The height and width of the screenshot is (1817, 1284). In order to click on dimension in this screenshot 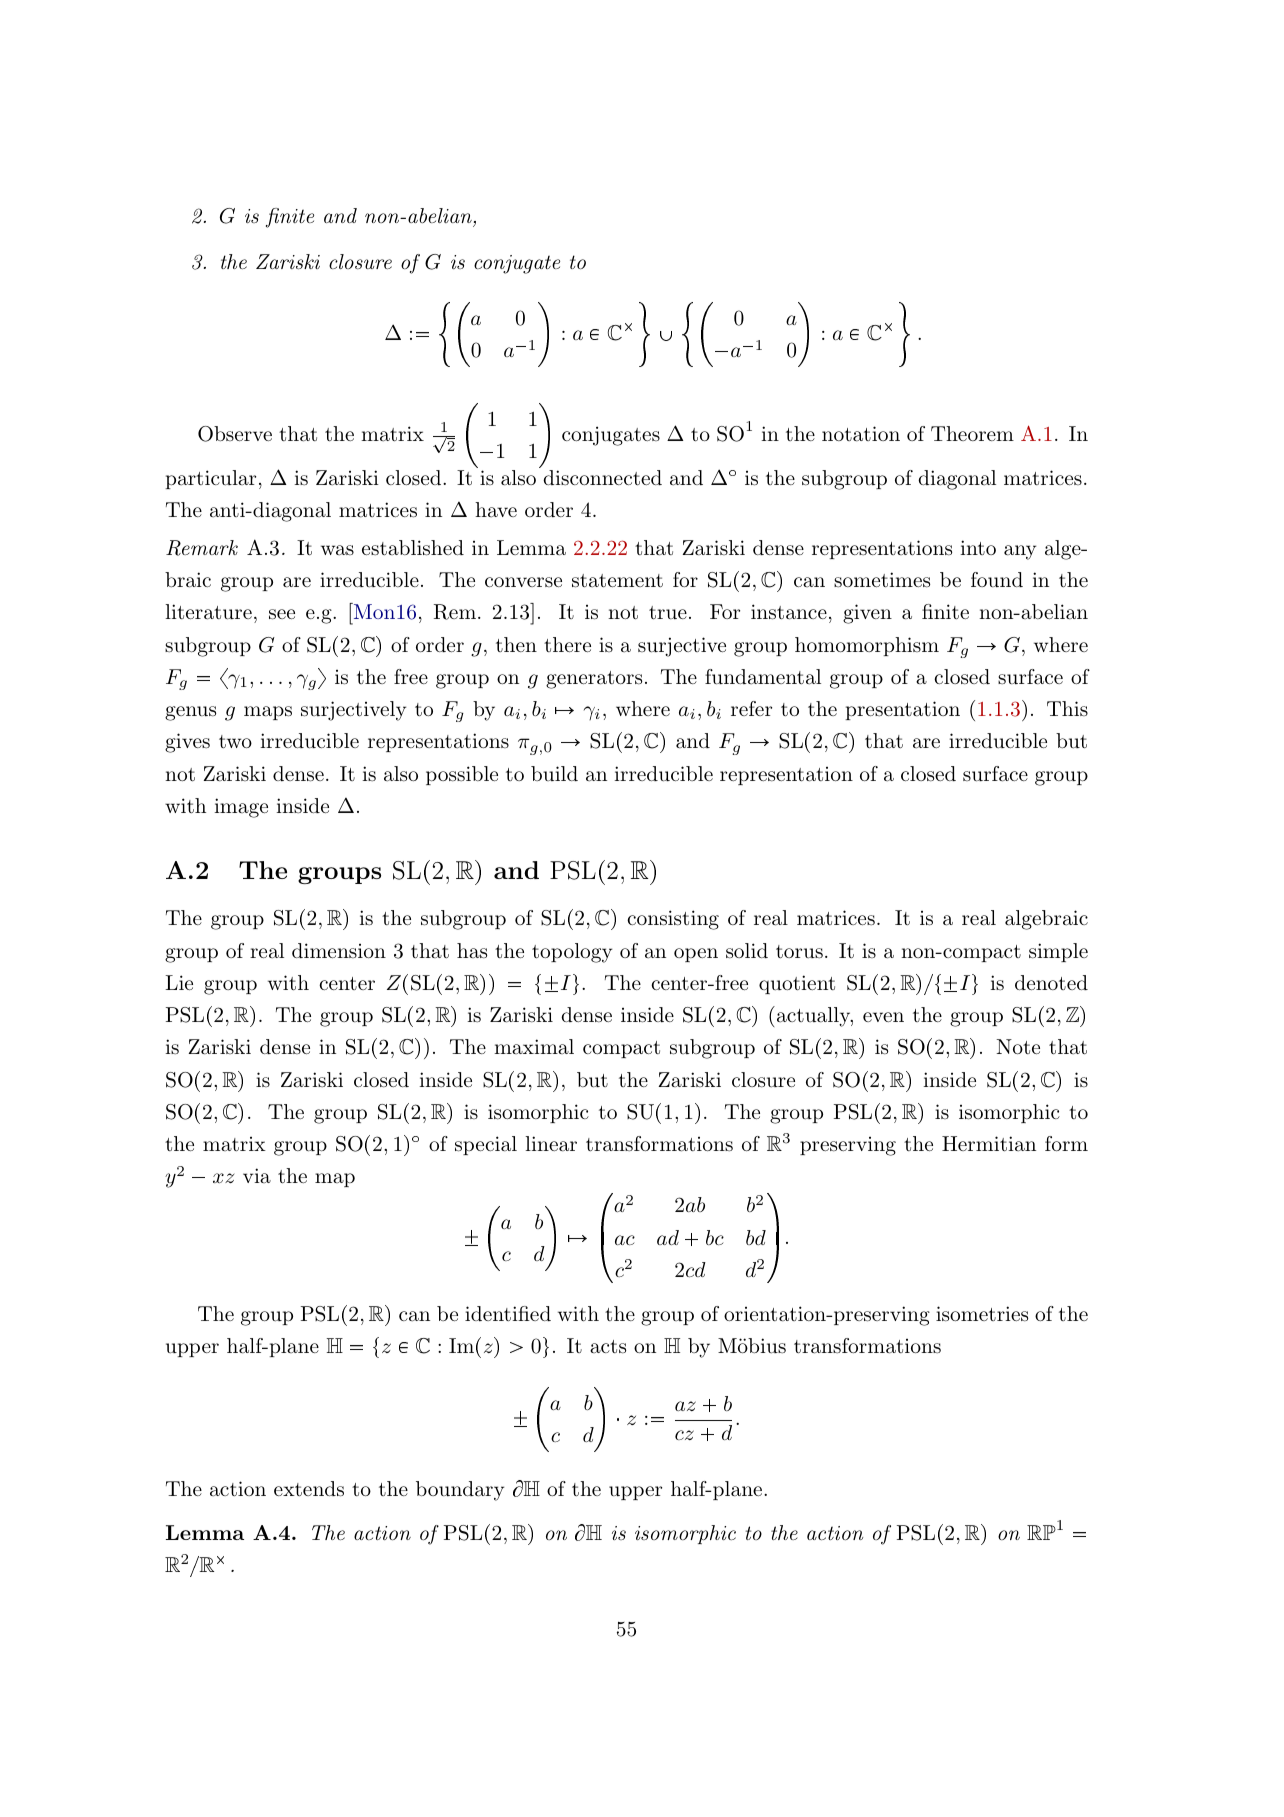, I will do `click(339, 950)`.
